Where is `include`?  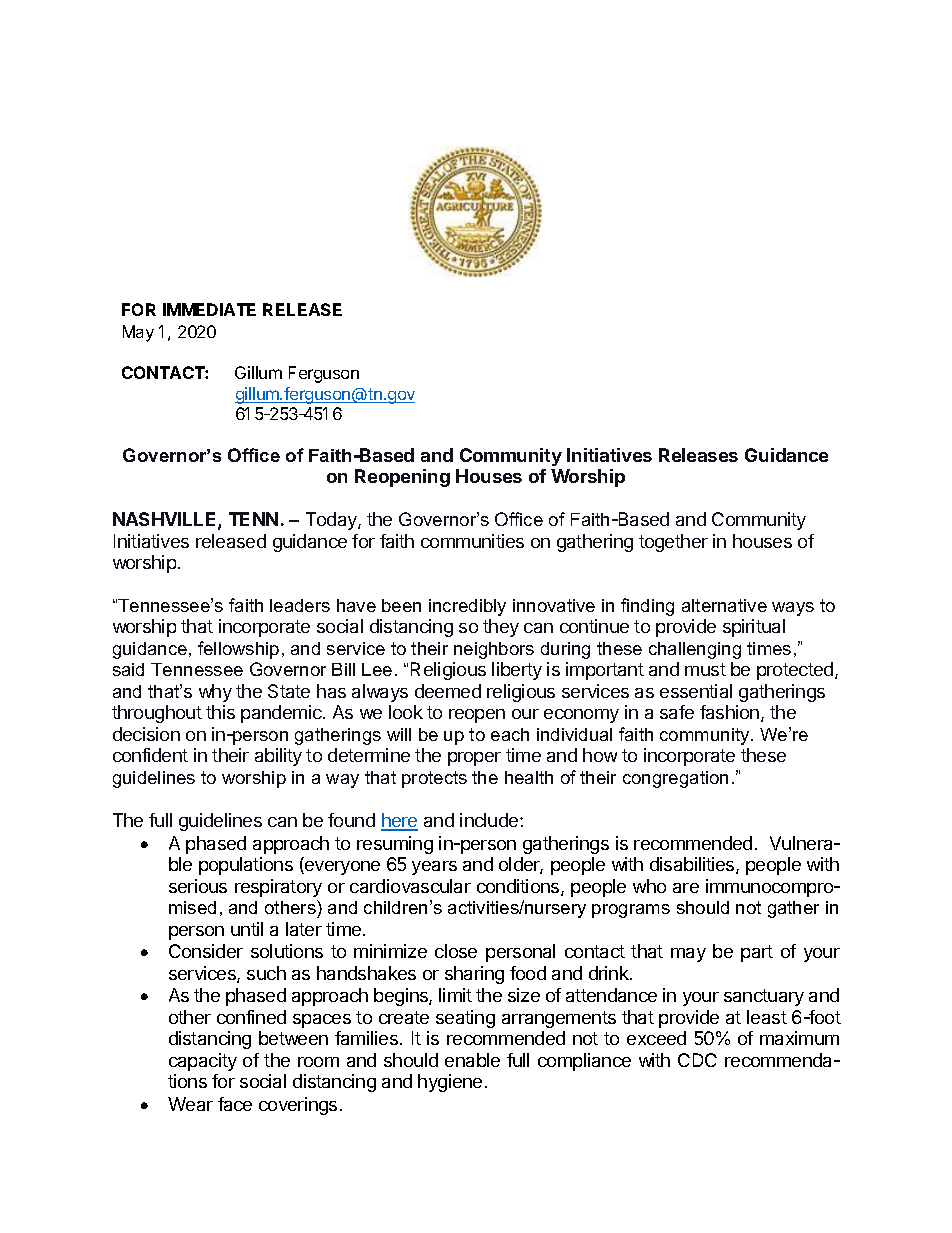 include is located at coordinates (490, 820).
